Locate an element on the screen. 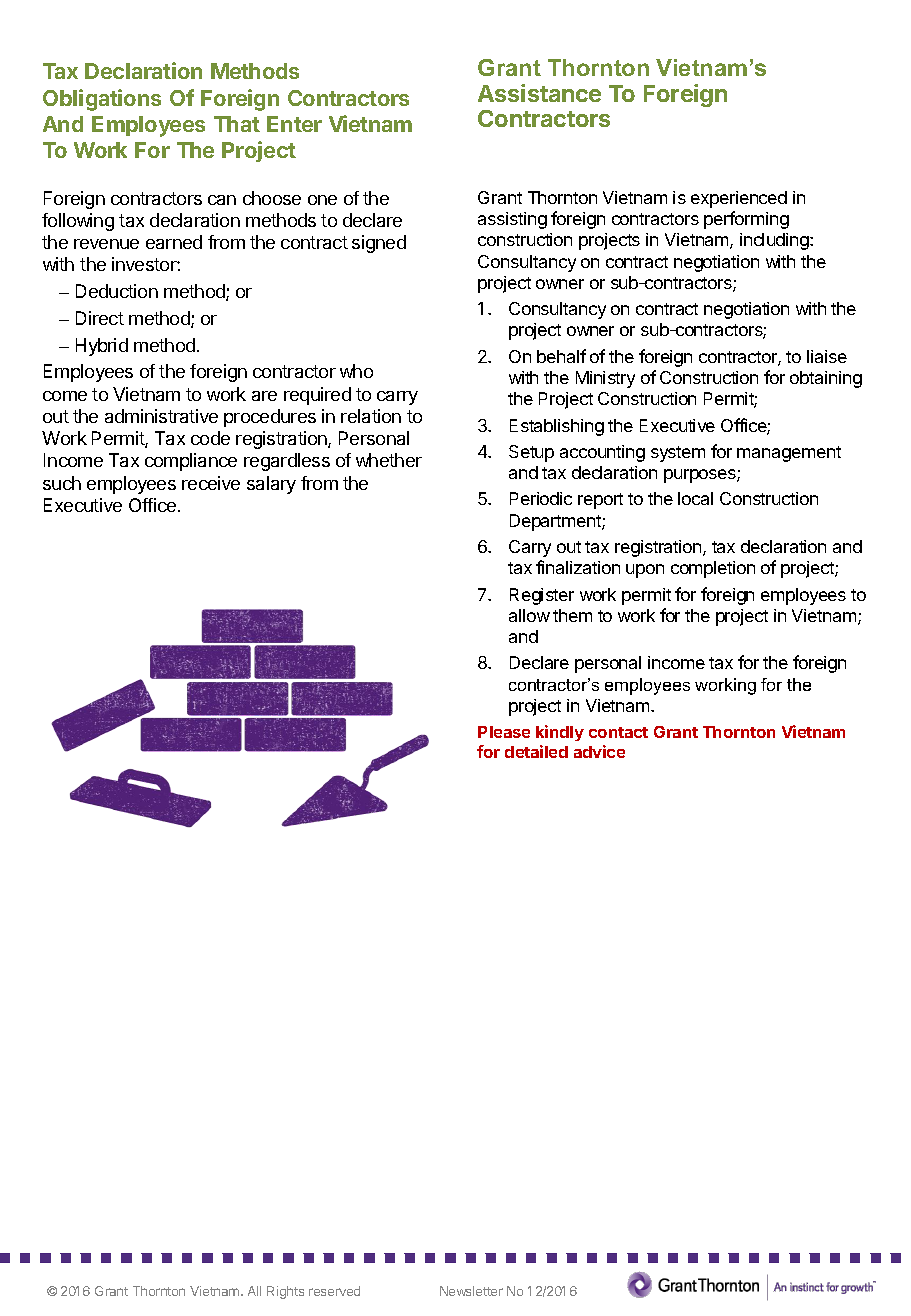  receive is located at coordinates (211, 483).
